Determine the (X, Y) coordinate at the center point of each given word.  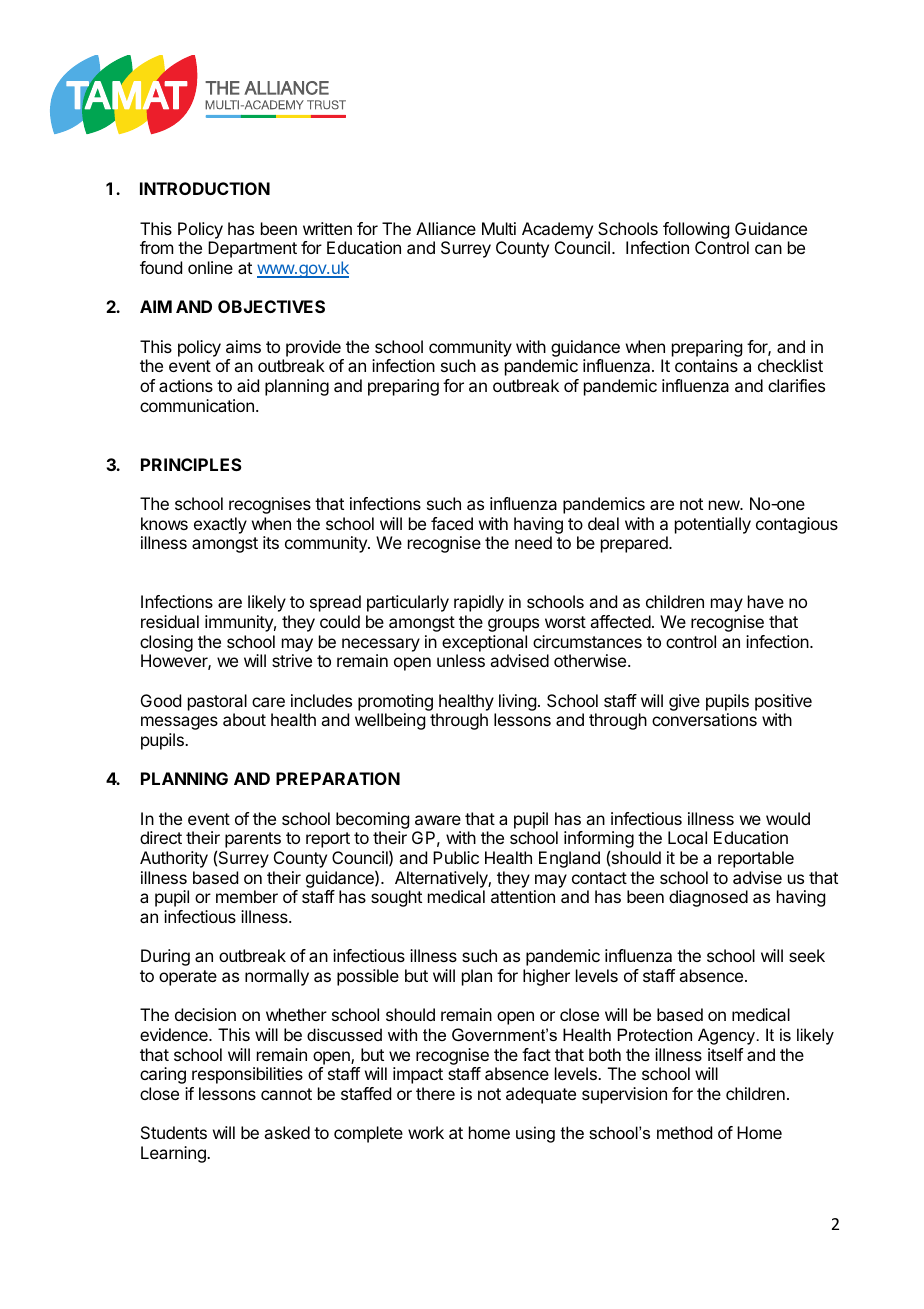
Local (687, 837)
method (684, 1132)
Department (252, 249)
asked (287, 1132)
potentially (713, 525)
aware (438, 820)
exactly (220, 525)
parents (253, 840)
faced (452, 523)
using (535, 1134)
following (696, 230)
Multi (499, 228)
